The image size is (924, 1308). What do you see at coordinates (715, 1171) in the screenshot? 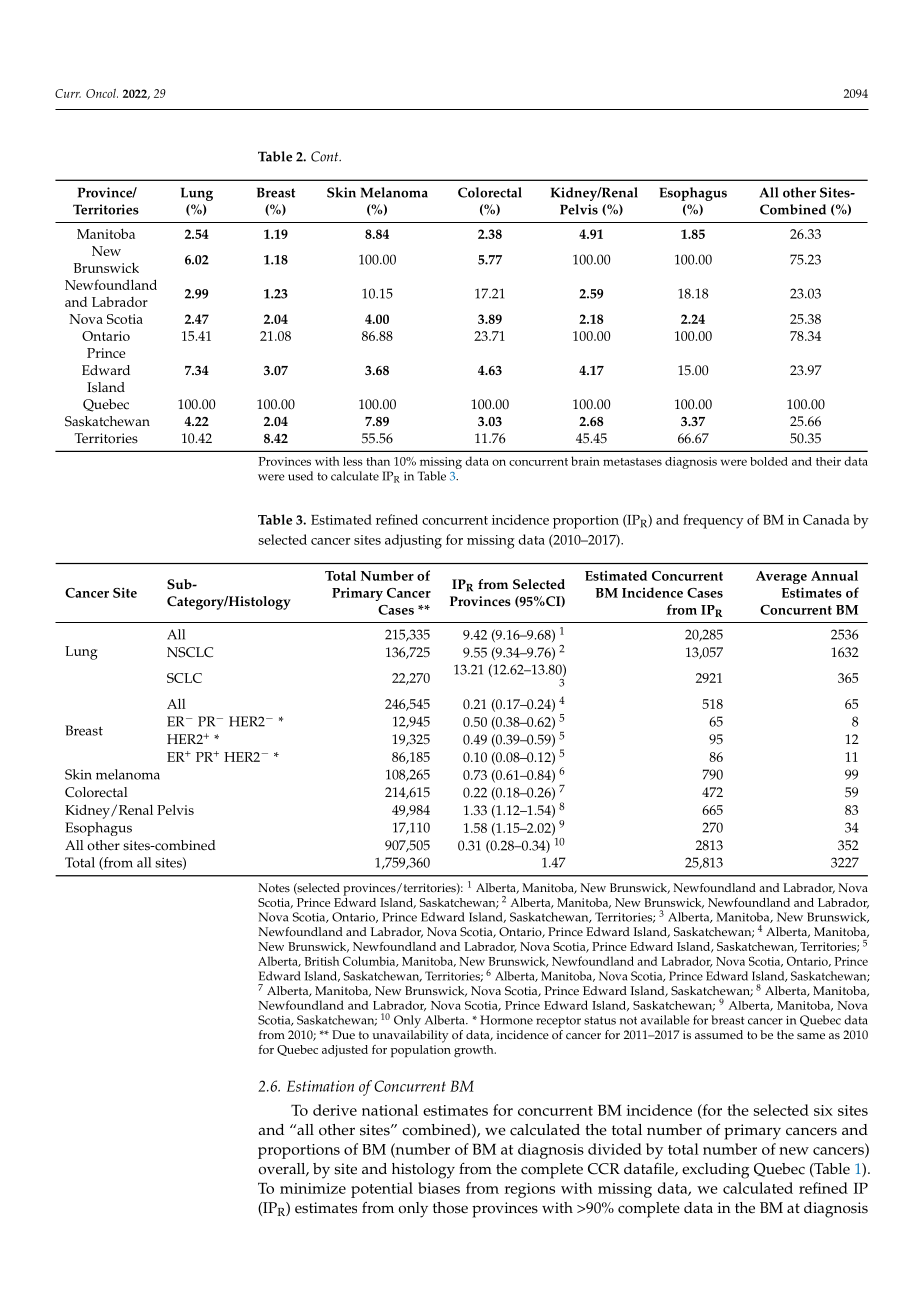
I see `excluding` at bounding box center [715, 1171].
